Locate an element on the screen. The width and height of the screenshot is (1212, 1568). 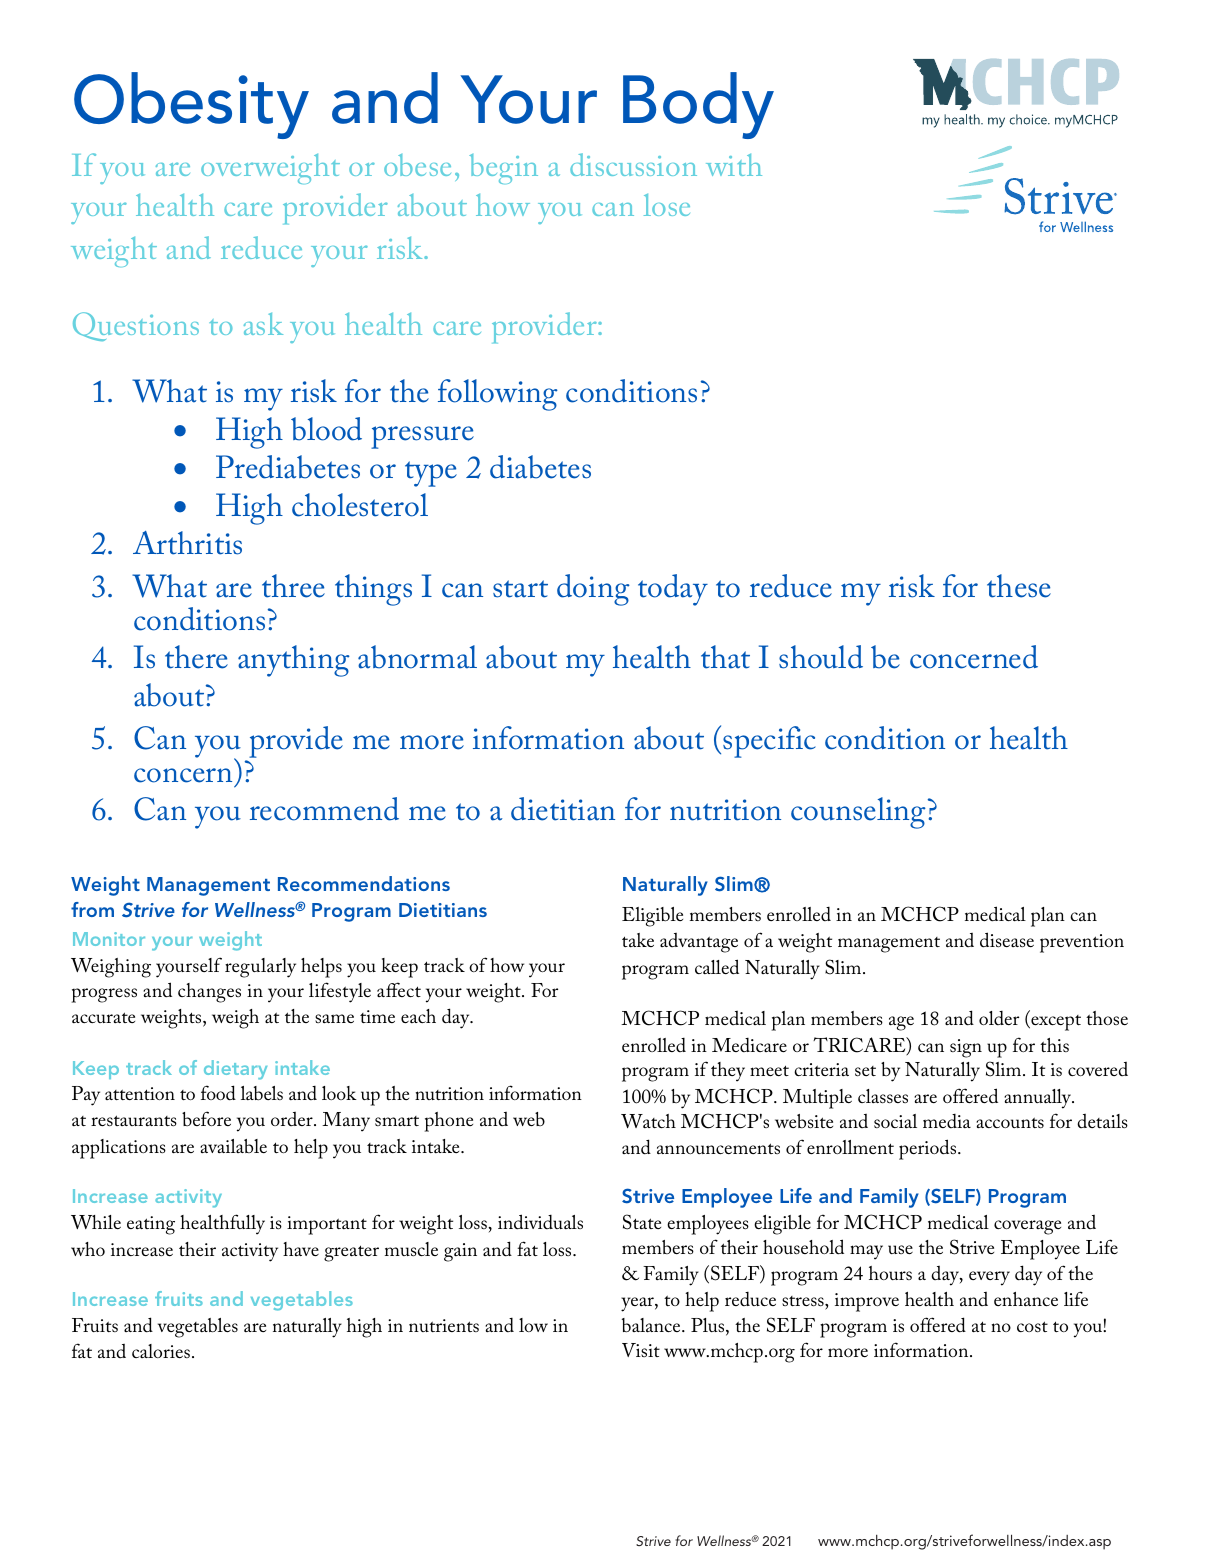
with is located at coordinates (734, 165).
